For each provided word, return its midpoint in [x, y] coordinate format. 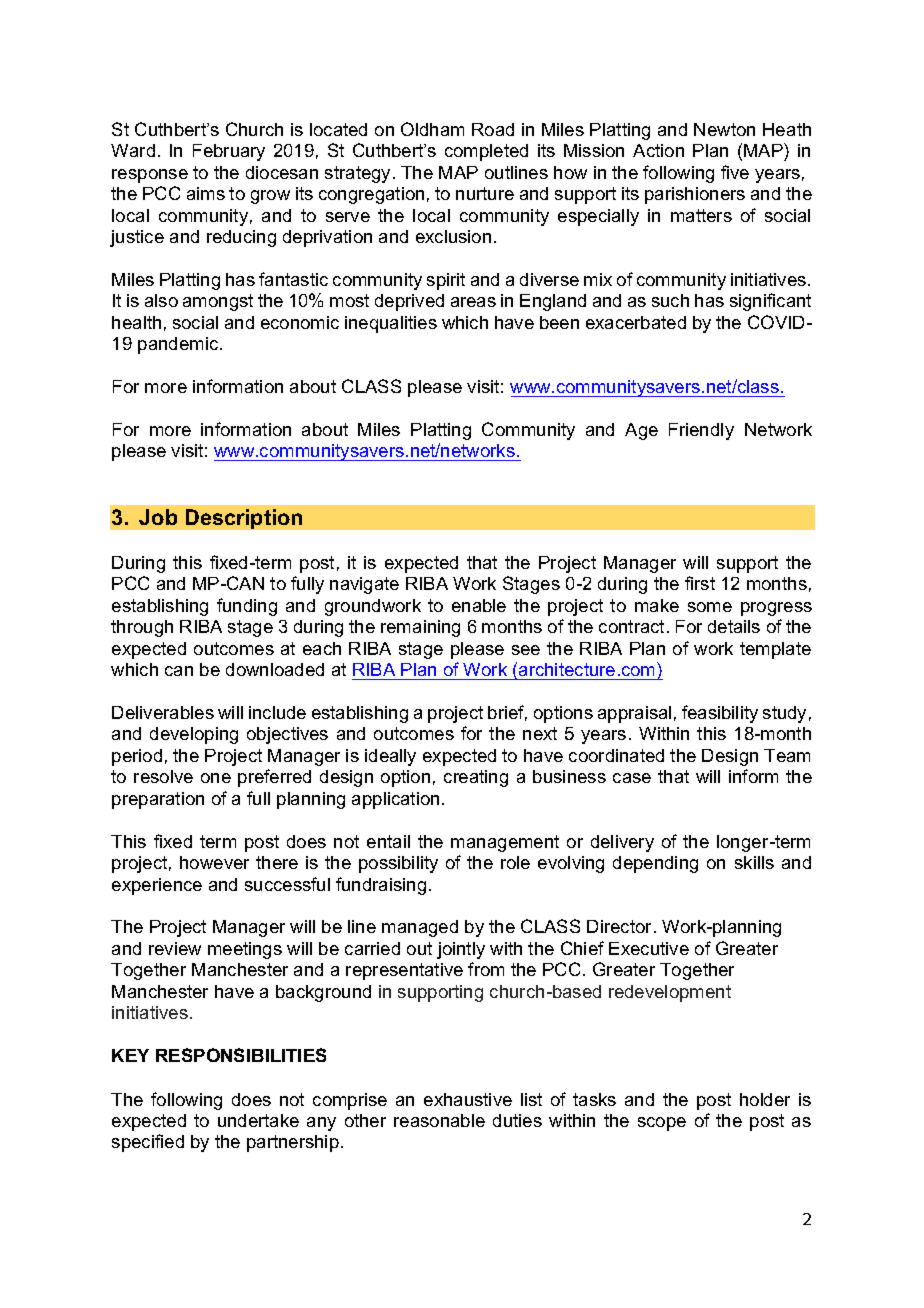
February [229, 152]
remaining [420, 628]
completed [486, 152]
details [734, 626]
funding [247, 607]
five [735, 172]
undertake [258, 1120]
